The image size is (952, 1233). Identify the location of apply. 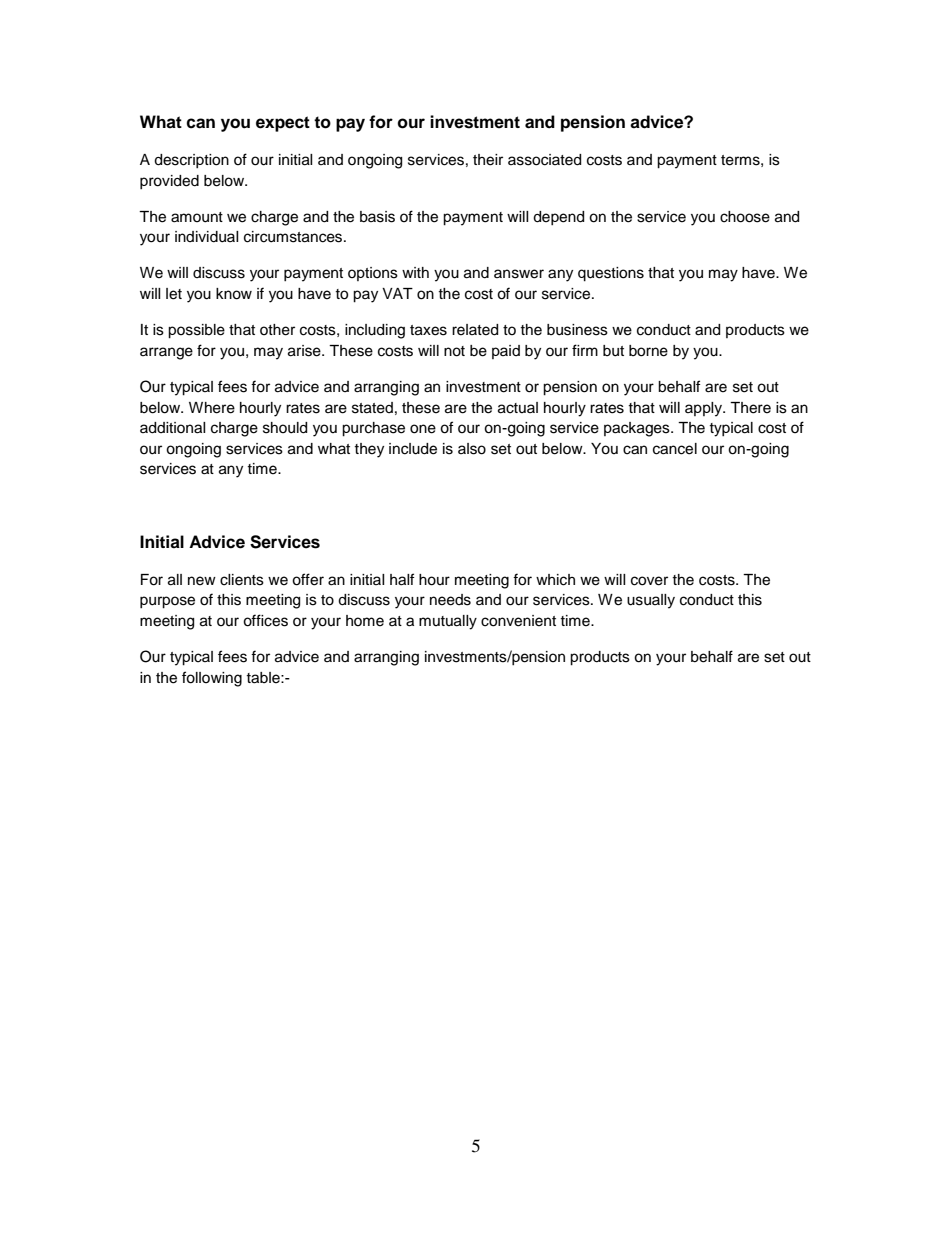
(705, 409).
